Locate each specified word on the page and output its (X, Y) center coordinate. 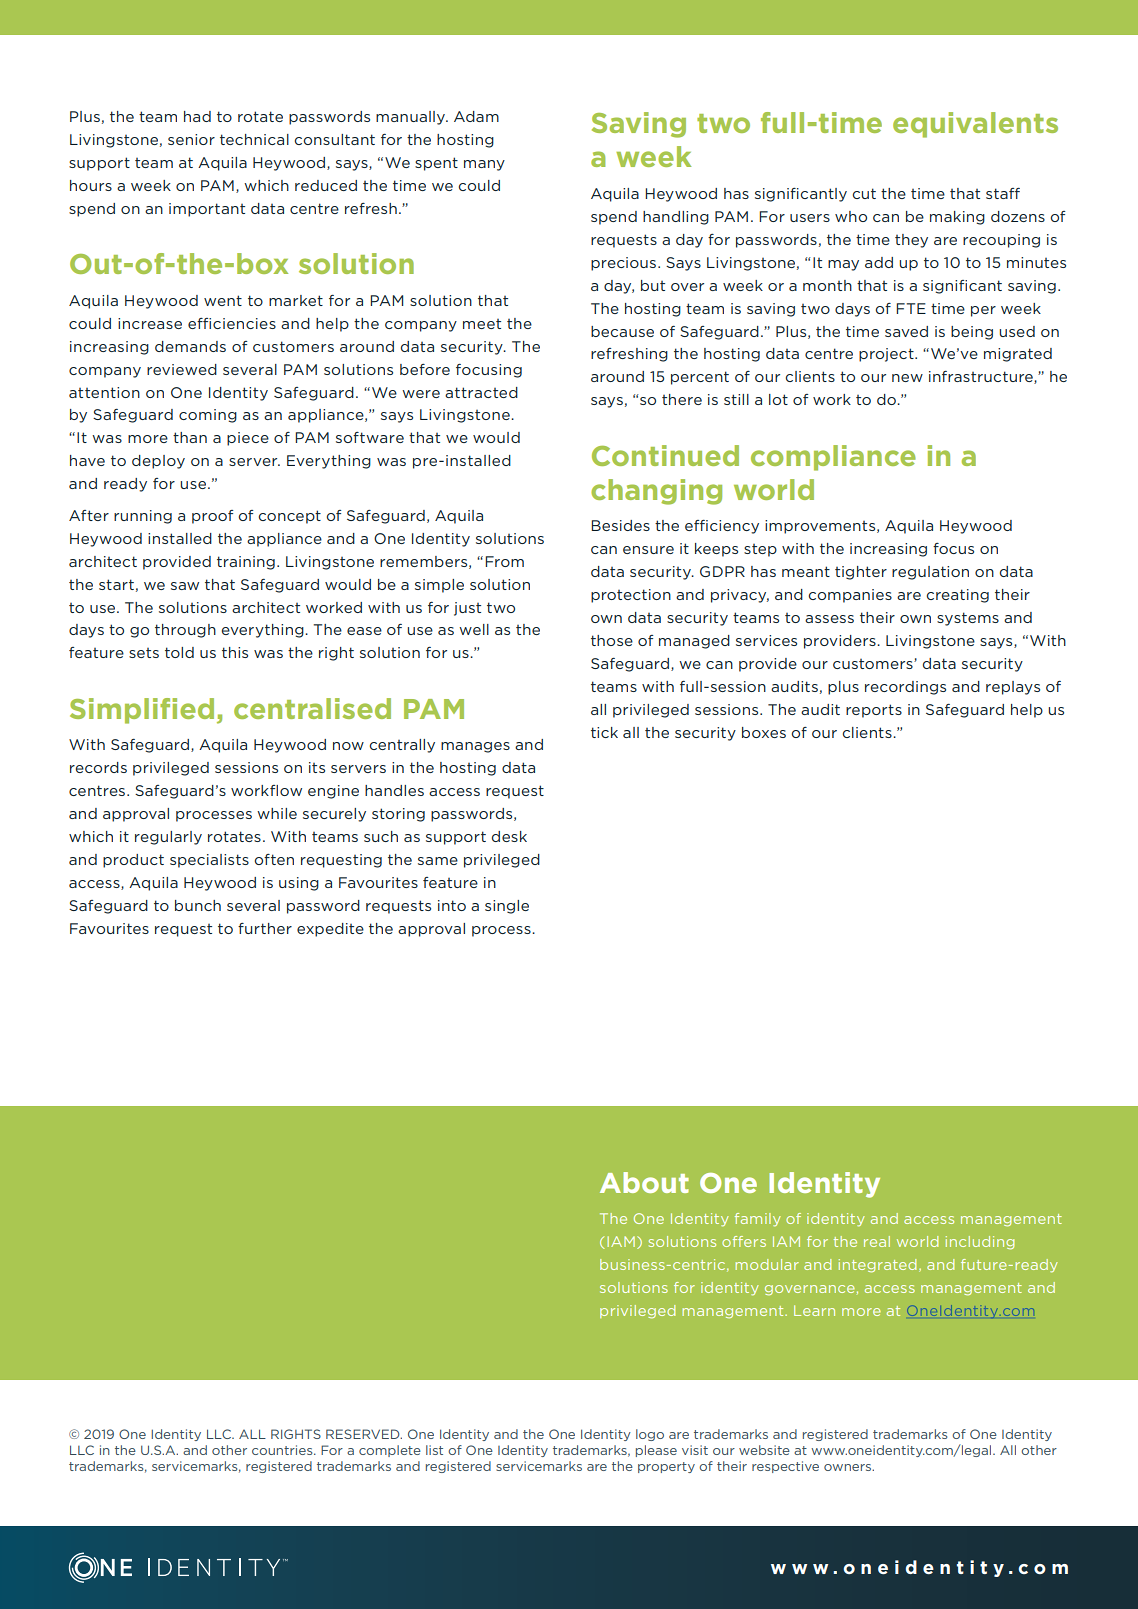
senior (191, 139)
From (504, 561)
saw (185, 586)
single (507, 907)
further (265, 928)
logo (650, 1435)
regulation (930, 573)
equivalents (975, 125)
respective (785, 1467)
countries (283, 1450)
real (877, 1241)
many (484, 165)
